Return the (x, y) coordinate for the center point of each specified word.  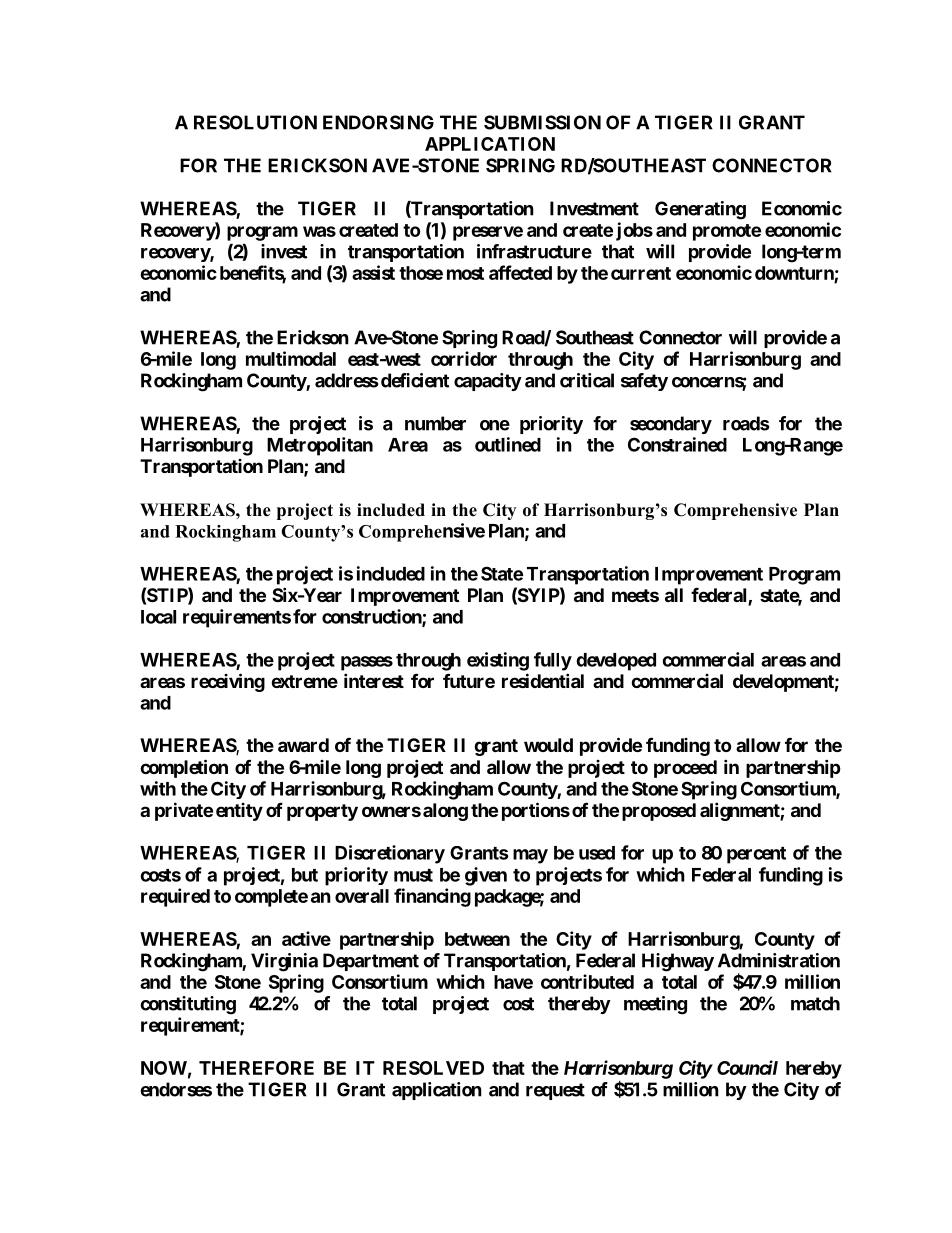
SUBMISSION (542, 122)
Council (747, 1067)
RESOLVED (433, 1068)
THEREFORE (256, 1068)
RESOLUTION (255, 122)
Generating (700, 210)
